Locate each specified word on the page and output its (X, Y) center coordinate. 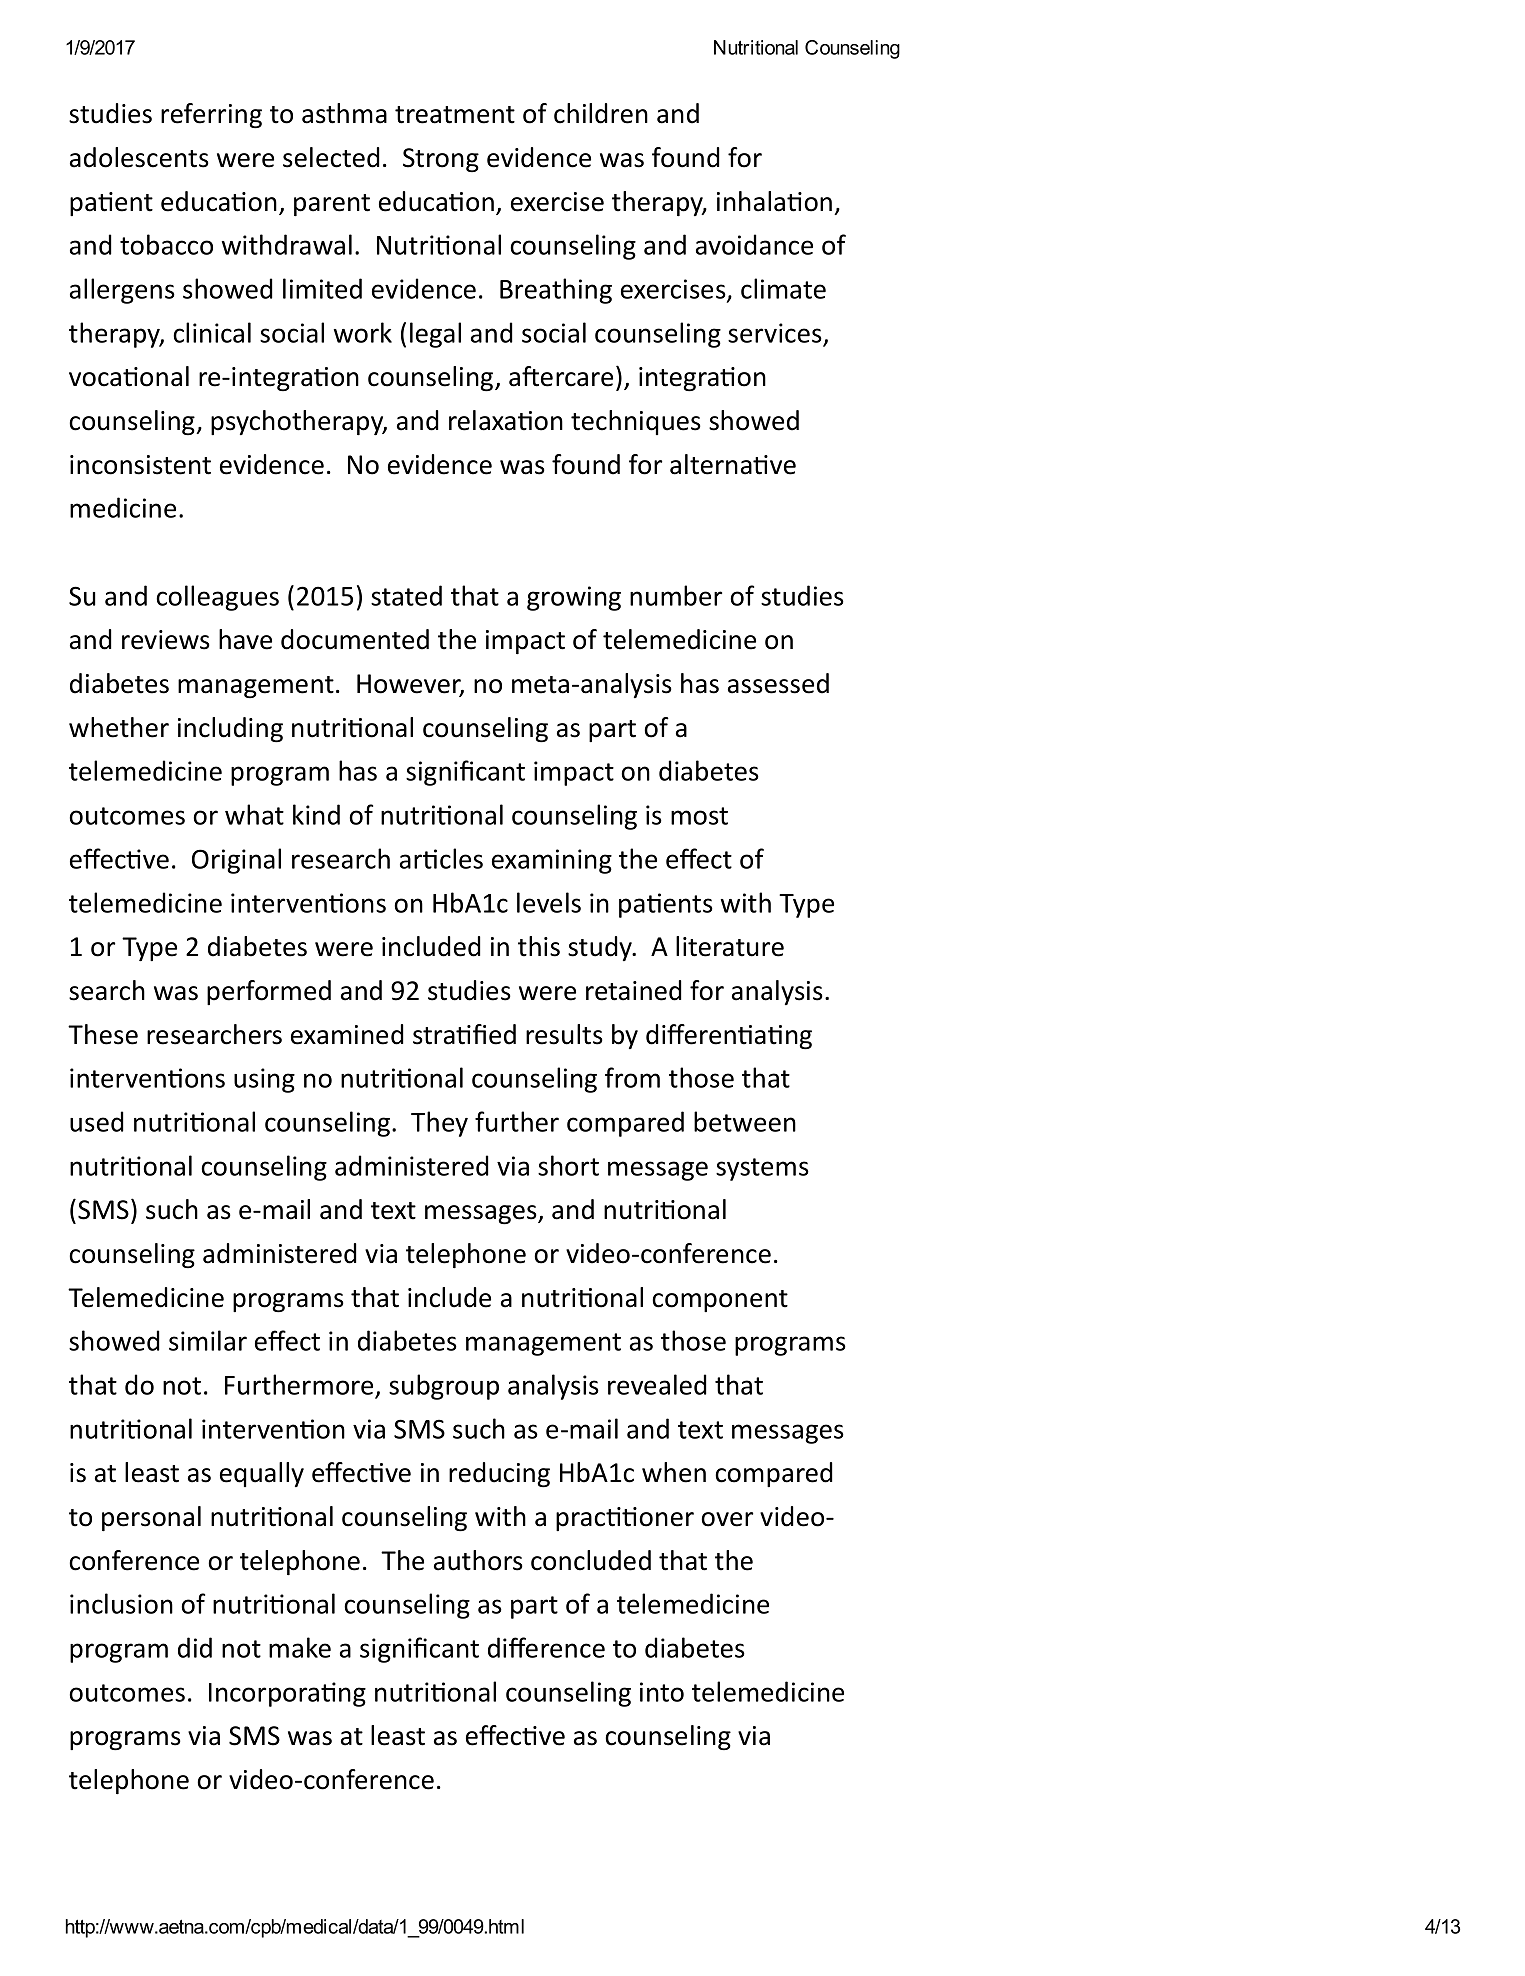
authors (478, 1560)
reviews (166, 640)
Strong (441, 160)
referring (211, 116)
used (97, 1121)
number (676, 595)
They (439, 1124)
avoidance (754, 244)
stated (406, 595)
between (745, 1121)
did (195, 1647)
